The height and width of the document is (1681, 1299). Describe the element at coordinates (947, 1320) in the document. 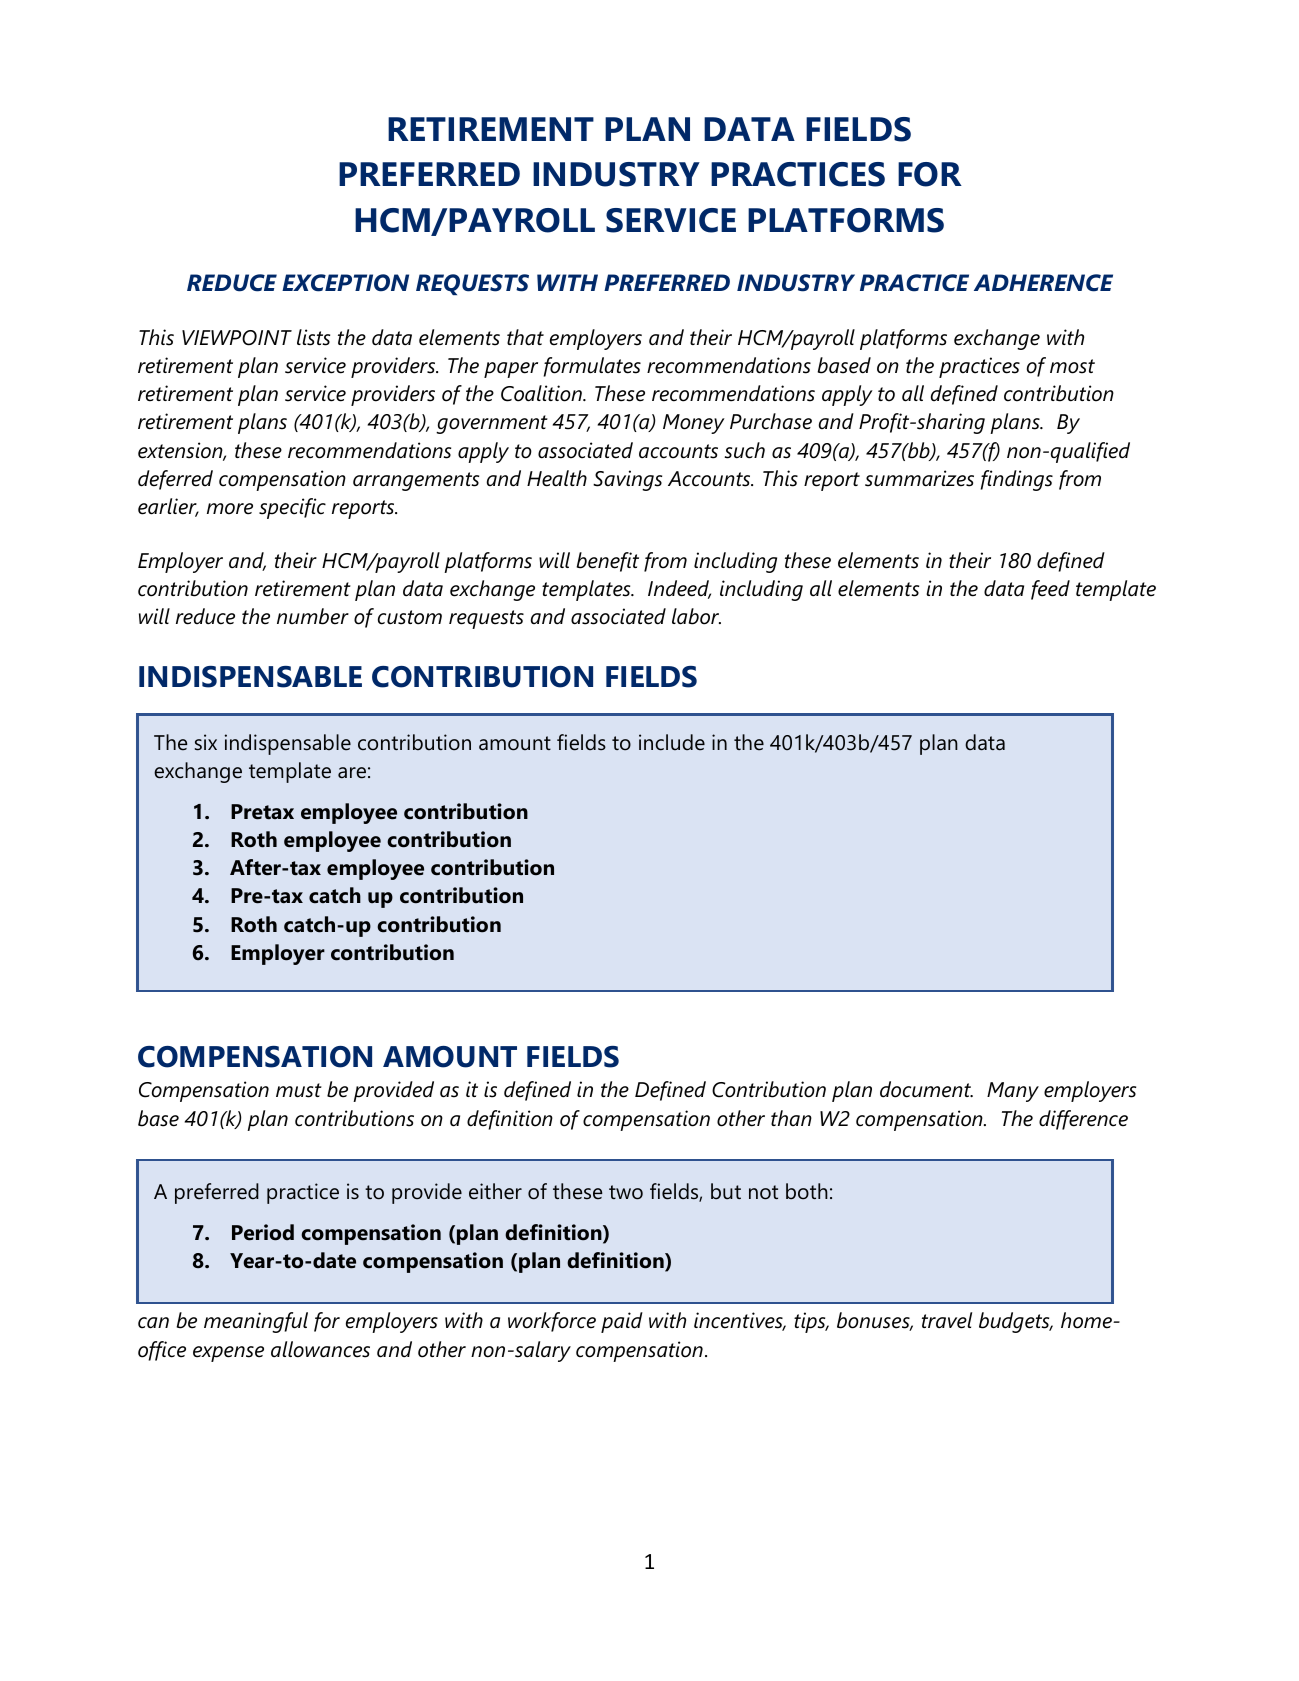

I see `travel` at that location.
